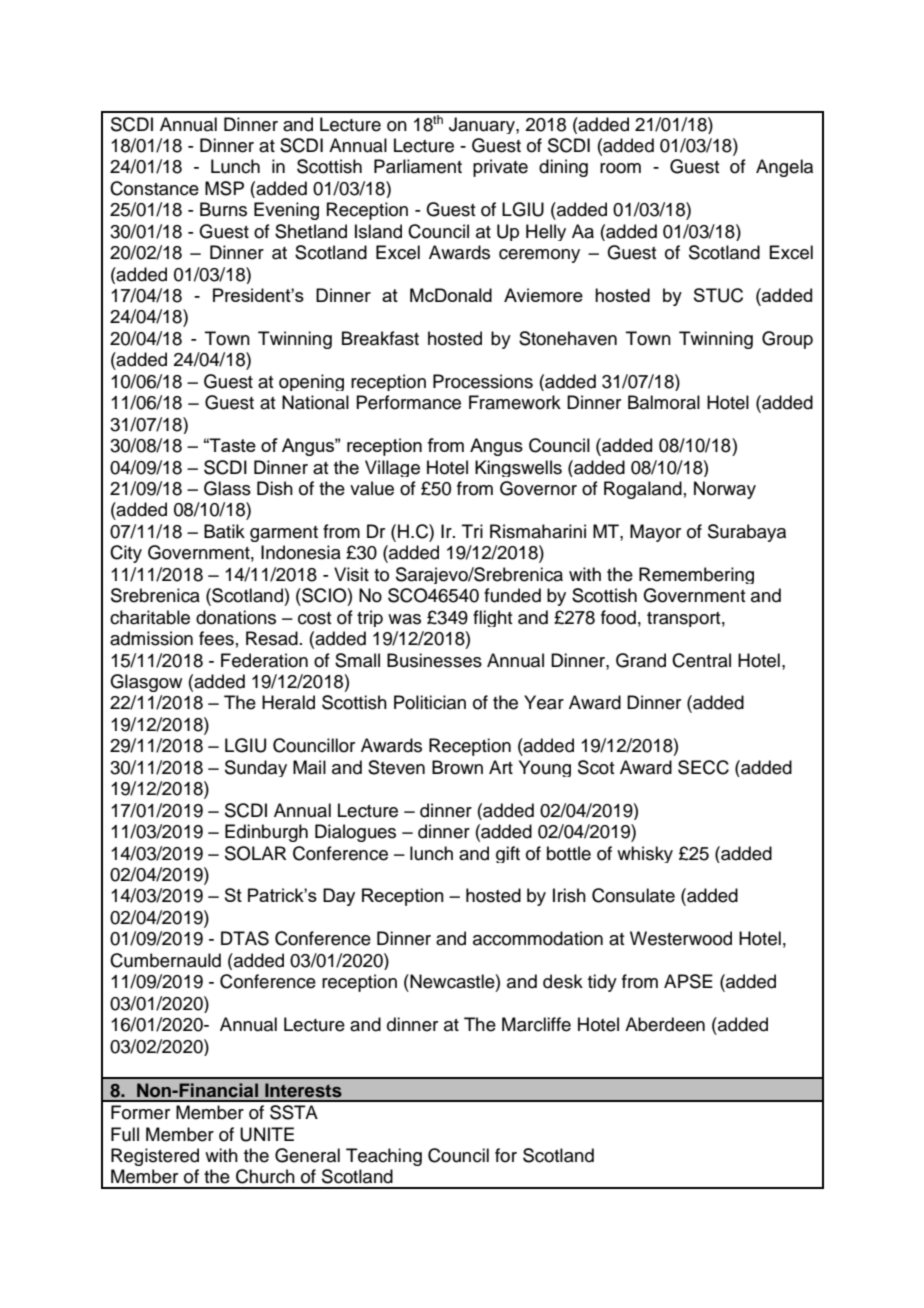  What do you see at coordinates (256, 853) in the image?
I see `SOLAR` at bounding box center [256, 853].
